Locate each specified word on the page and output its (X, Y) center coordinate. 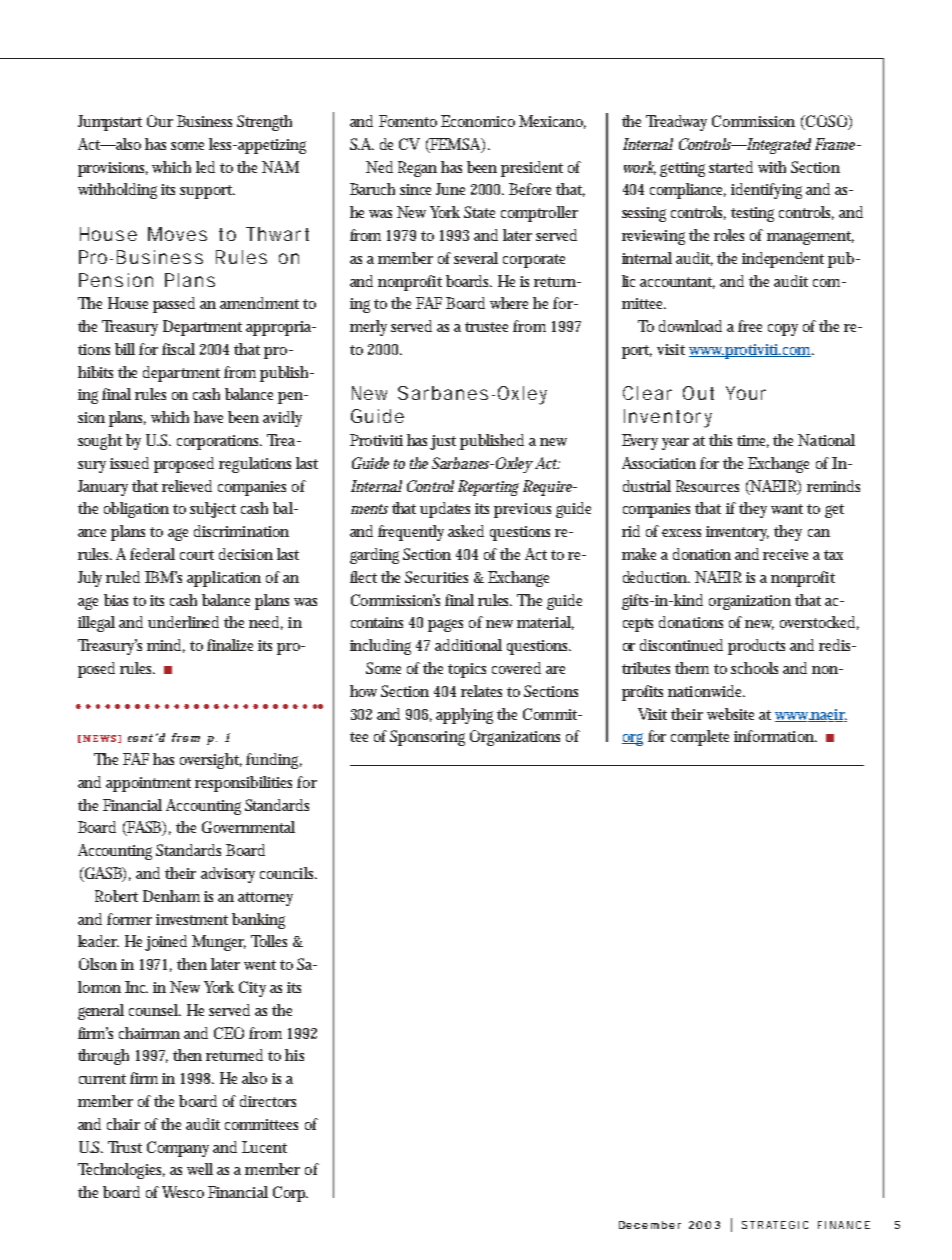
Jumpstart (110, 123)
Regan (417, 169)
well (200, 1169)
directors (268, 1101)
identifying (766, 191)
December (650, 1225)
